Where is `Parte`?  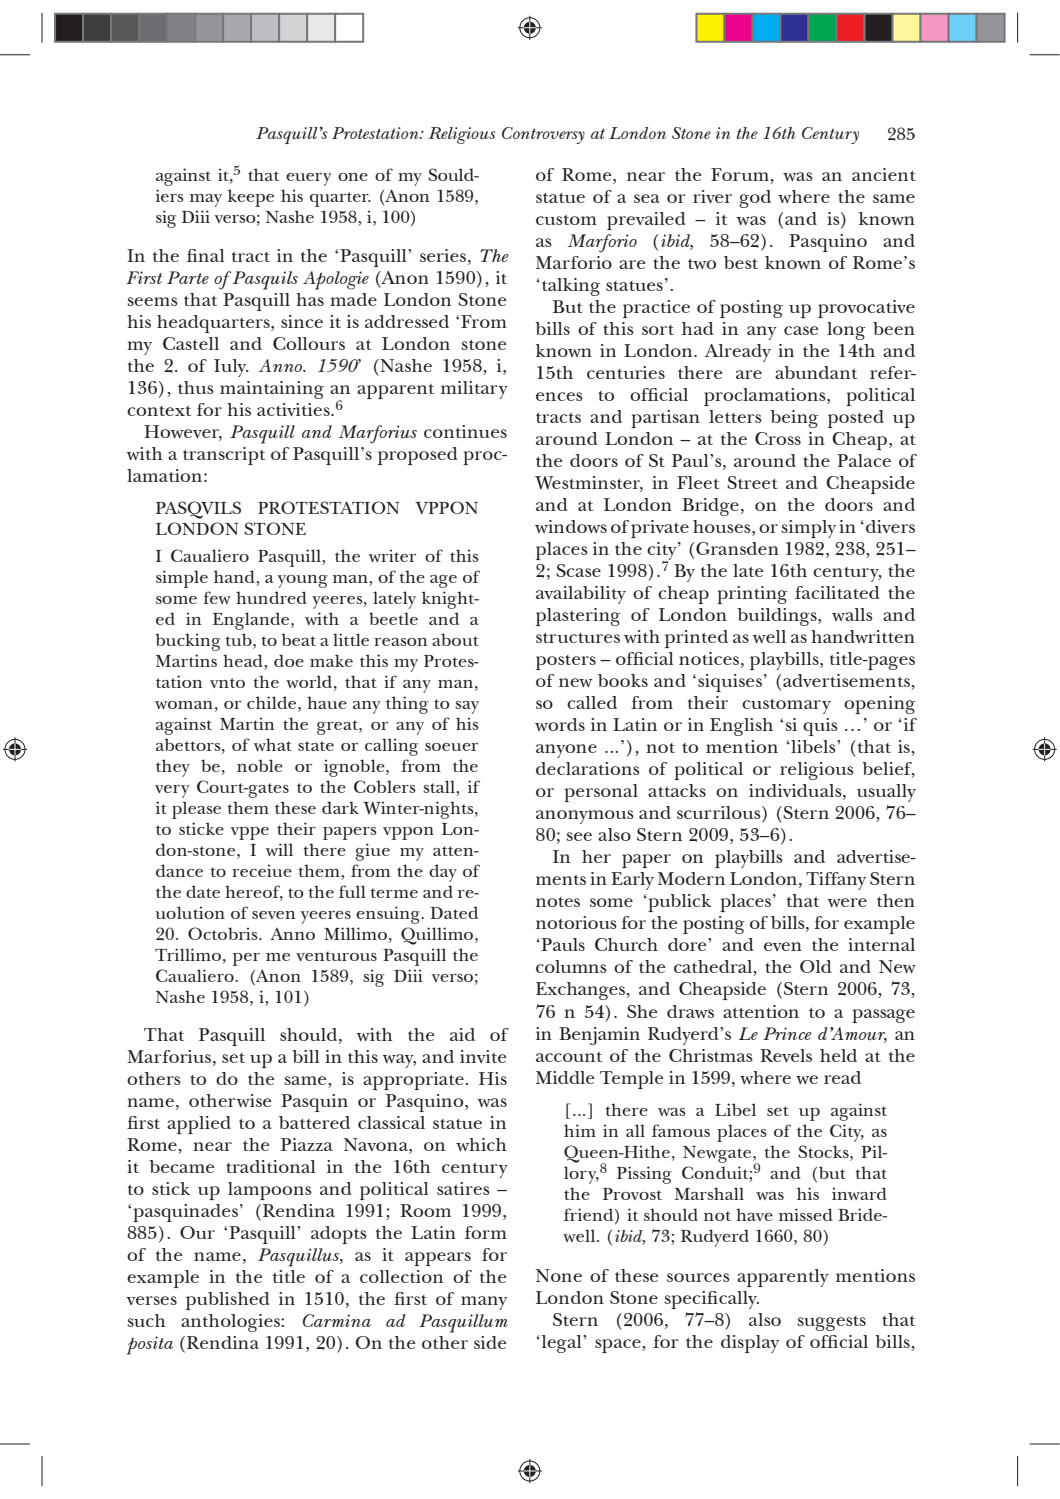
Parte is located at coordinates (188, 277).
